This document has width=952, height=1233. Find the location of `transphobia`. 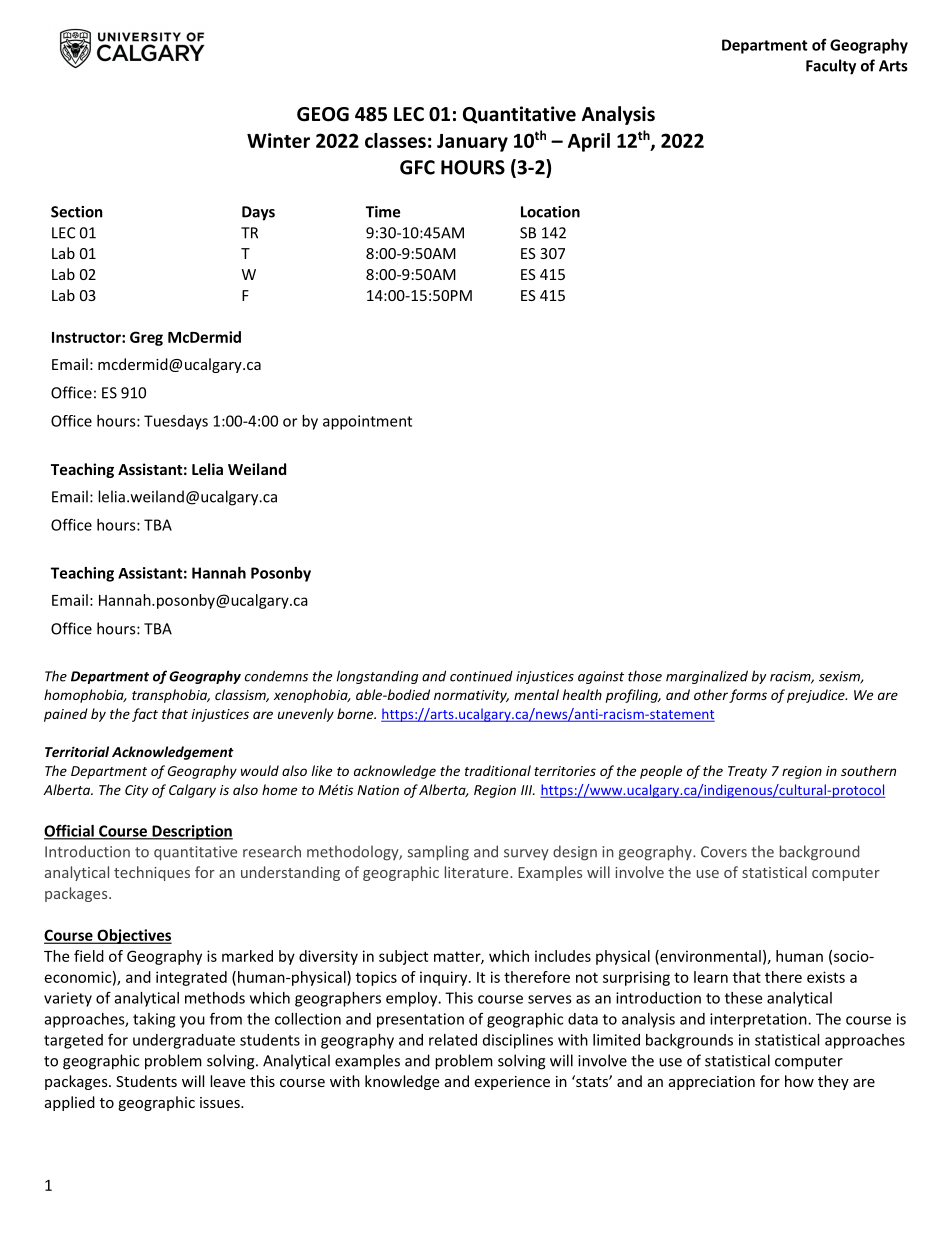

transphobia is located at coordinates (171, 696).
